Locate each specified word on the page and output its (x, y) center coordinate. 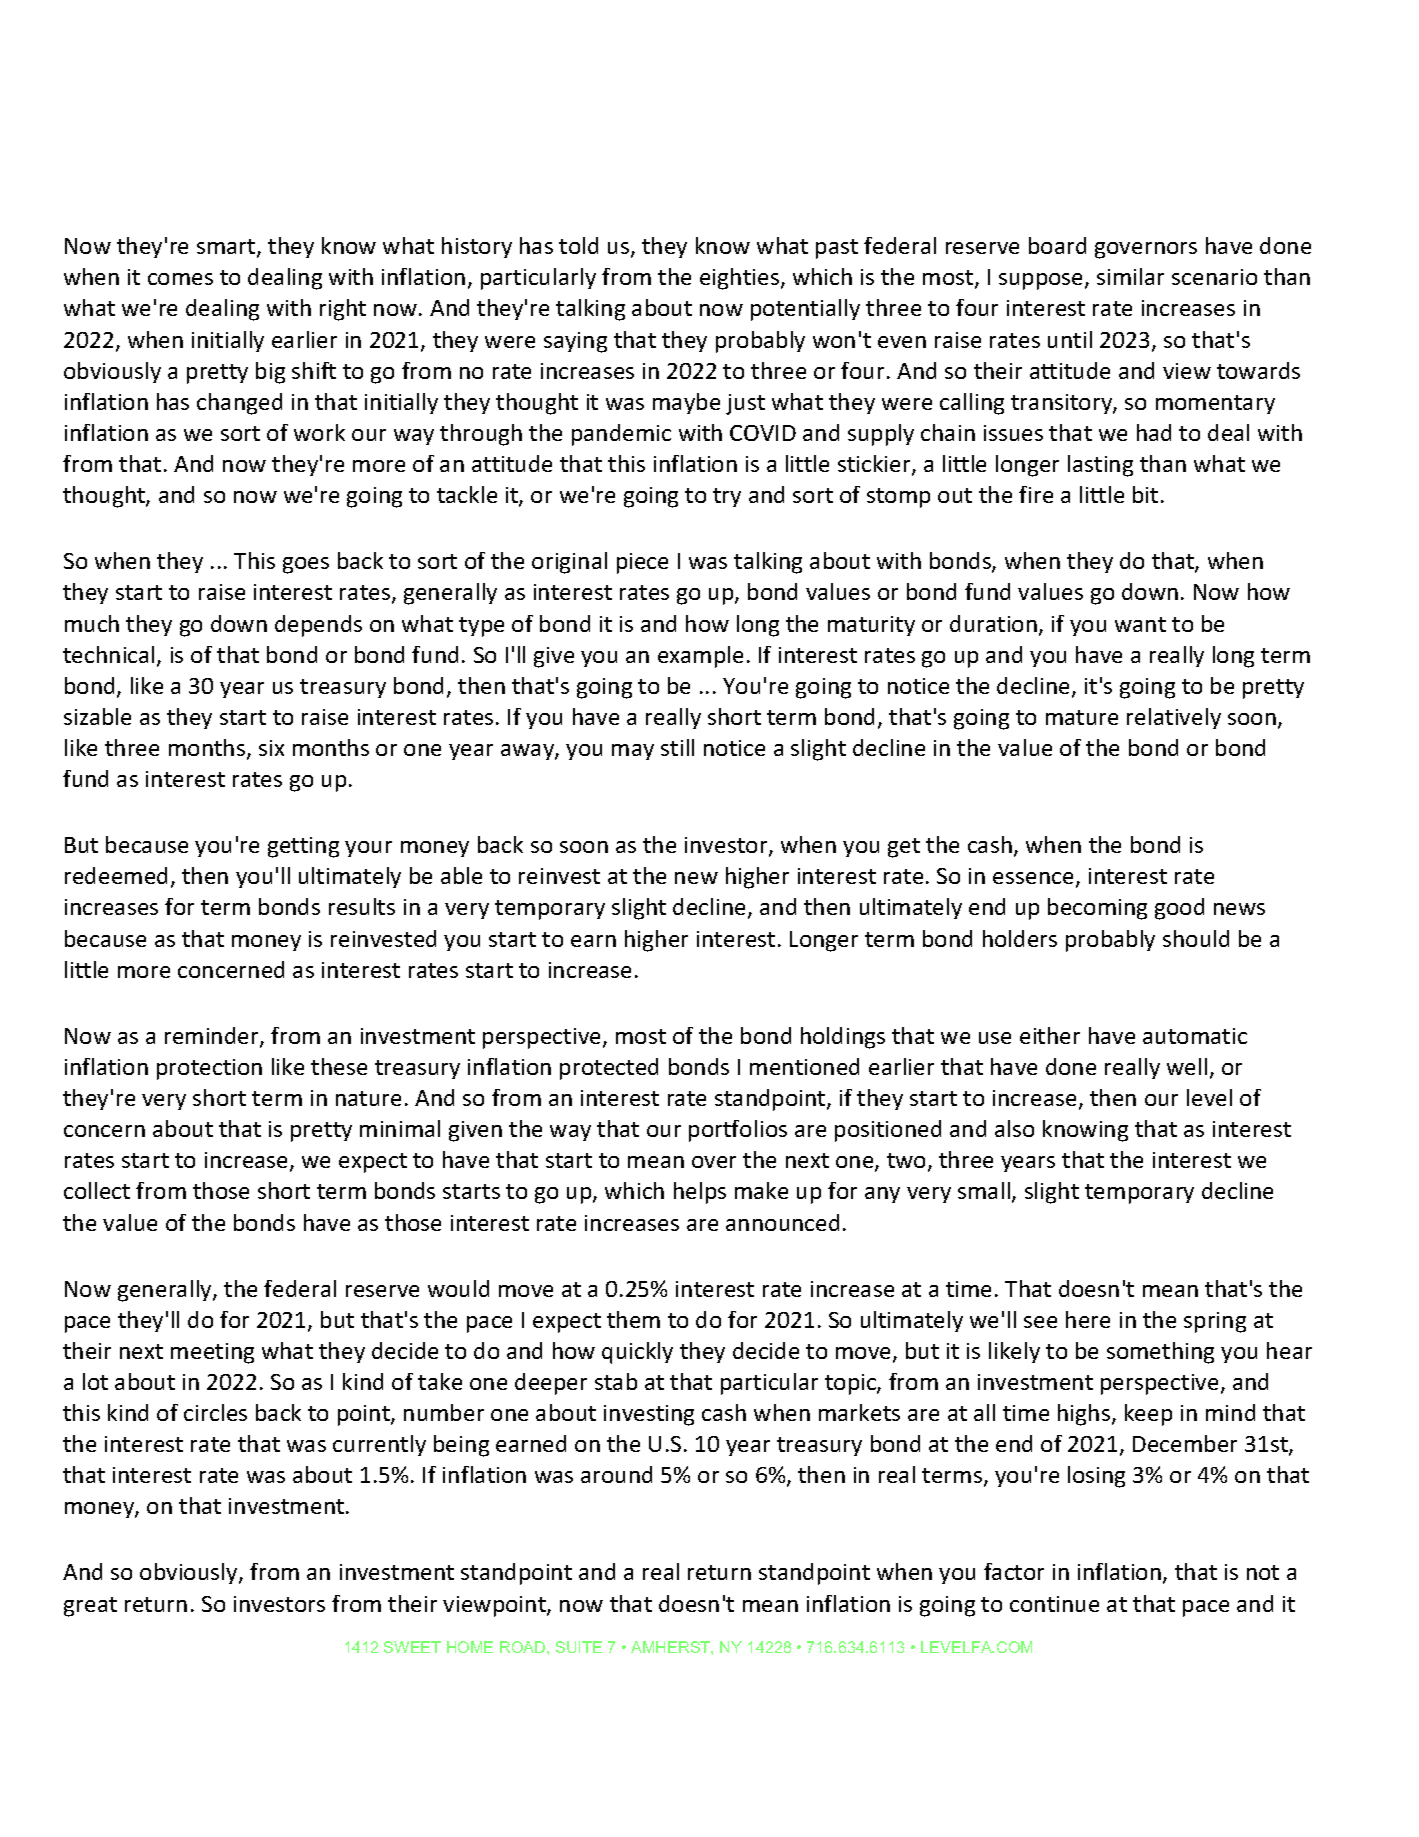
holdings (843, 1038)
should (1196, 938)
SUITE (579, 1647)
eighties (741, 279)
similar (1130, 276)
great (90, 1607)
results (362, 906)
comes (180, 279)
